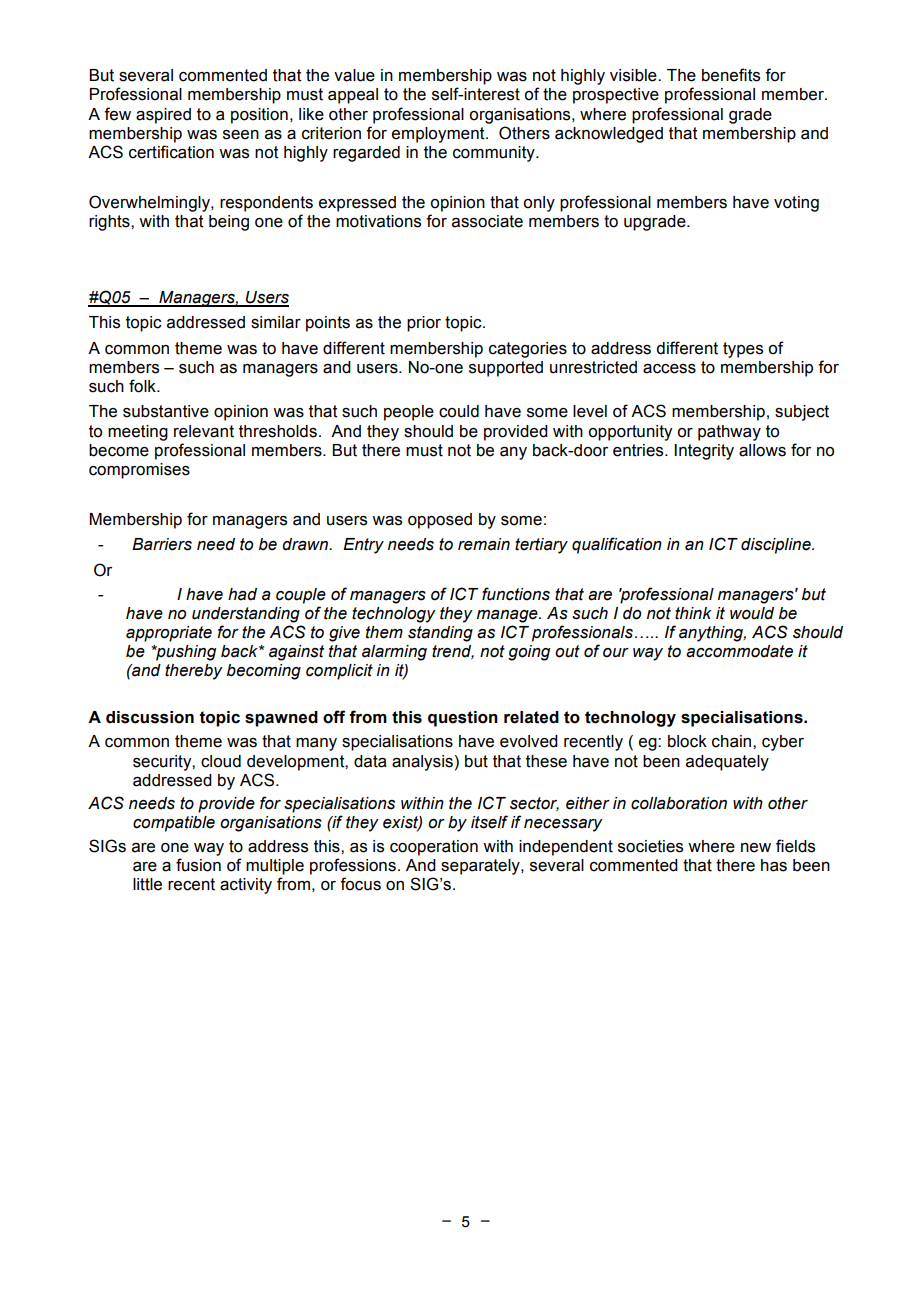 The width and height of the screenshot is (924, 1308). What do you see at coordinates (198, 865) in the screenshot?
I see `fusion` at bounding box center [198, 865].
